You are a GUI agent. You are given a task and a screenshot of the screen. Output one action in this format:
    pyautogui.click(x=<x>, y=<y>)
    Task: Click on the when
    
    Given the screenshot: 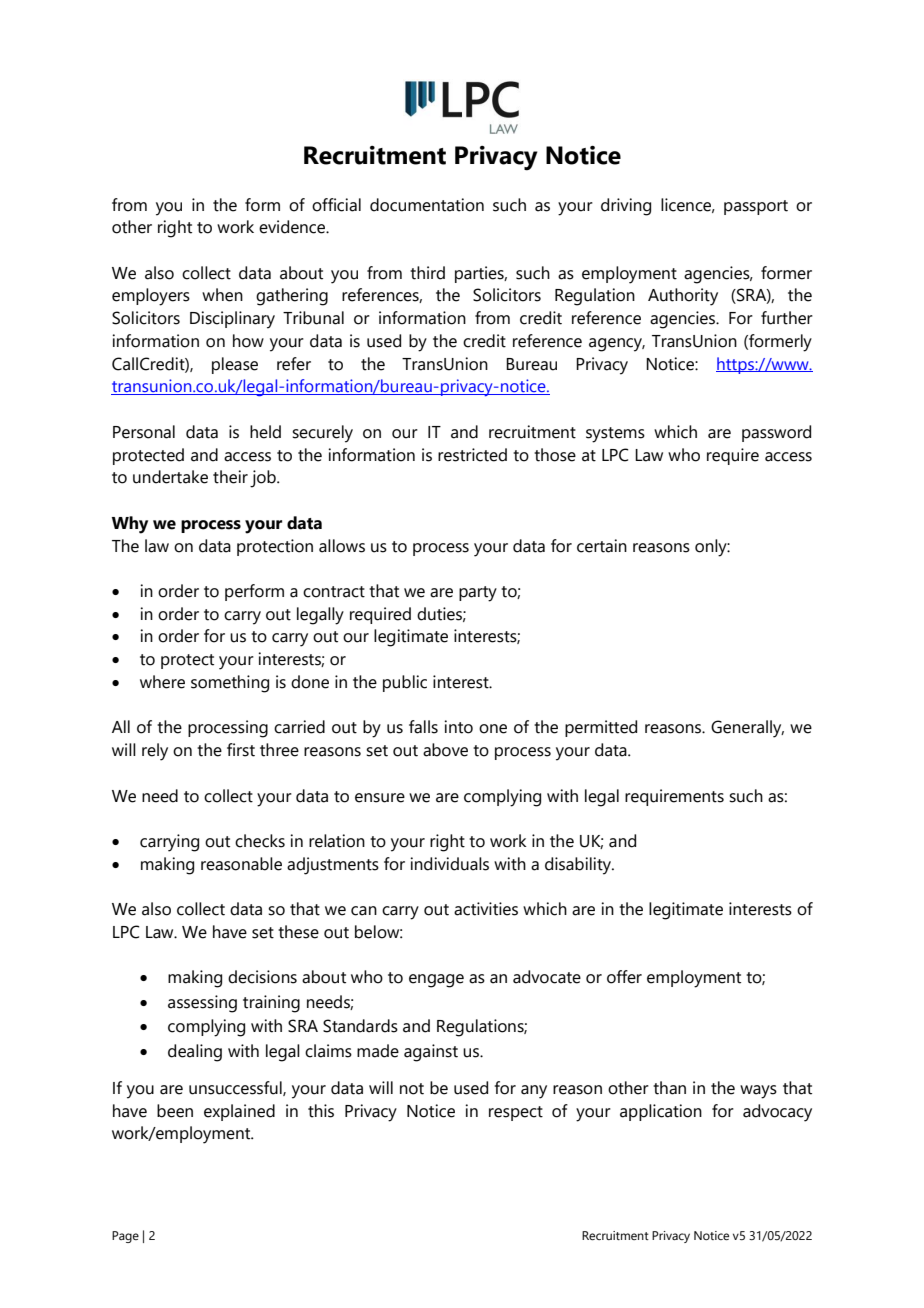 What is the action you would take?
    pyautogui.click(x=222, y=295)
